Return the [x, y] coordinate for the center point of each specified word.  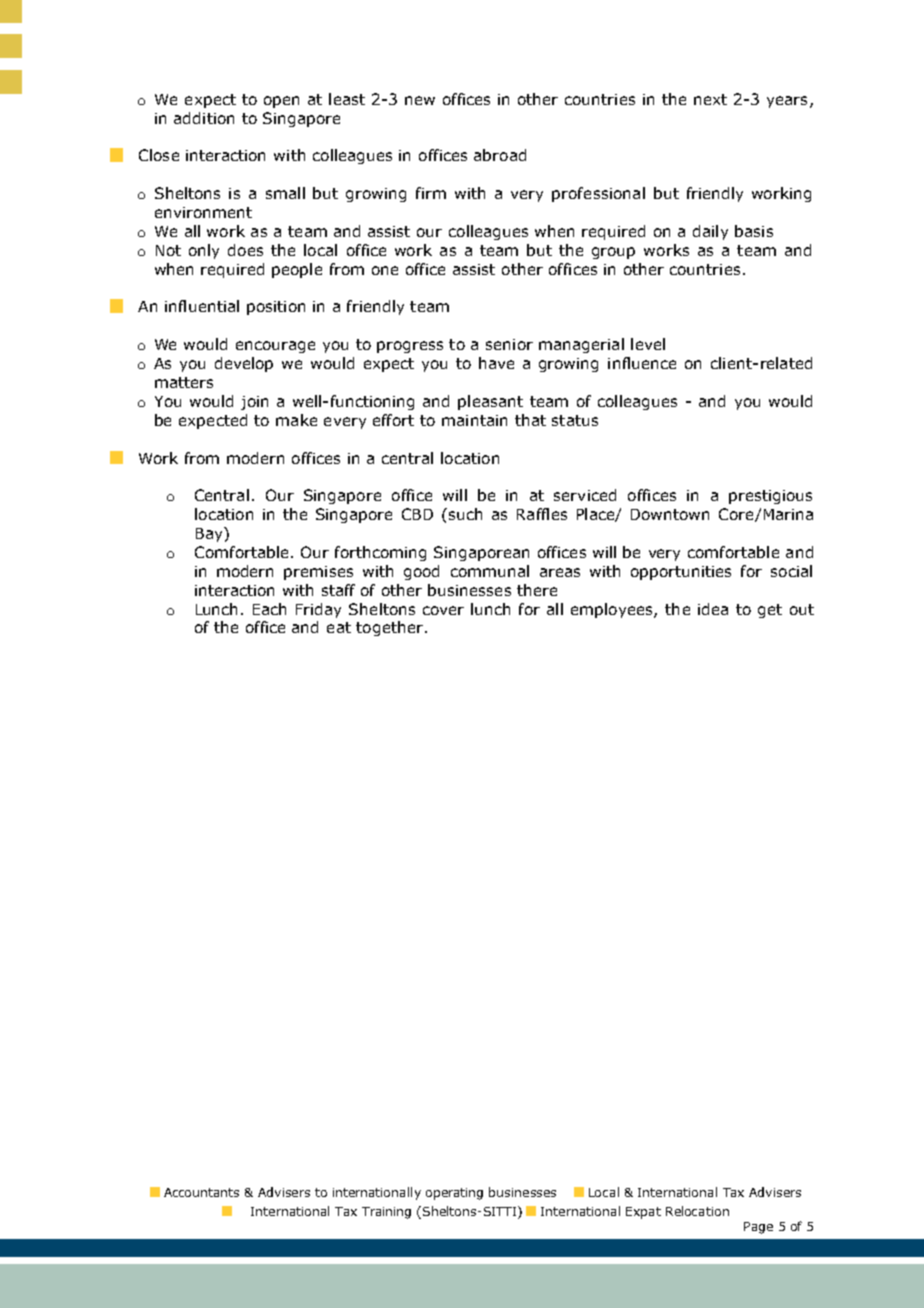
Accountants [201, 1192]
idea [713, 609]
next [710, 99]
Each [269, 609]
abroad [500, 155]
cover [443, 610]
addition [204, 118]
